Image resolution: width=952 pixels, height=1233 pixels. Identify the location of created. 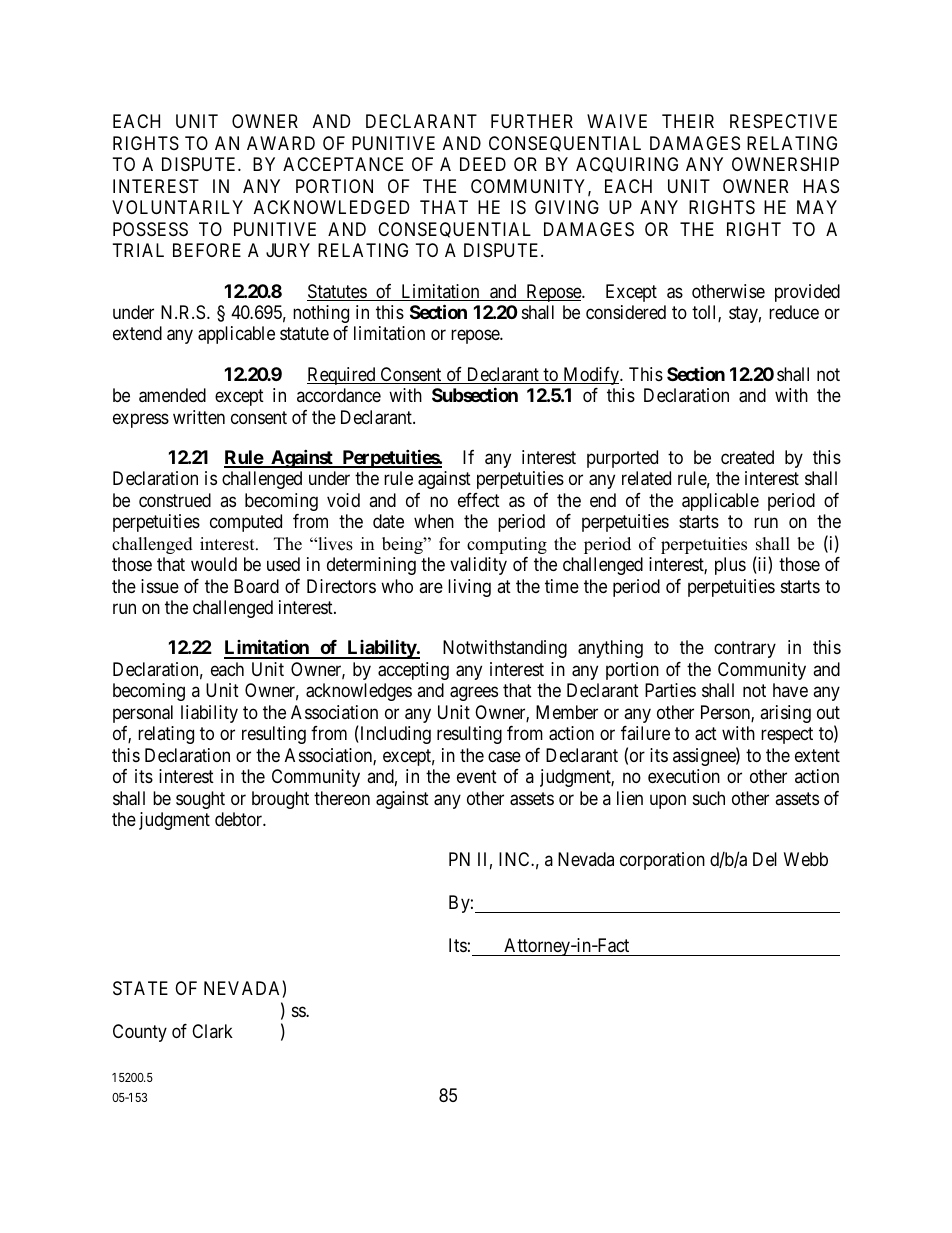
(747, 457).
